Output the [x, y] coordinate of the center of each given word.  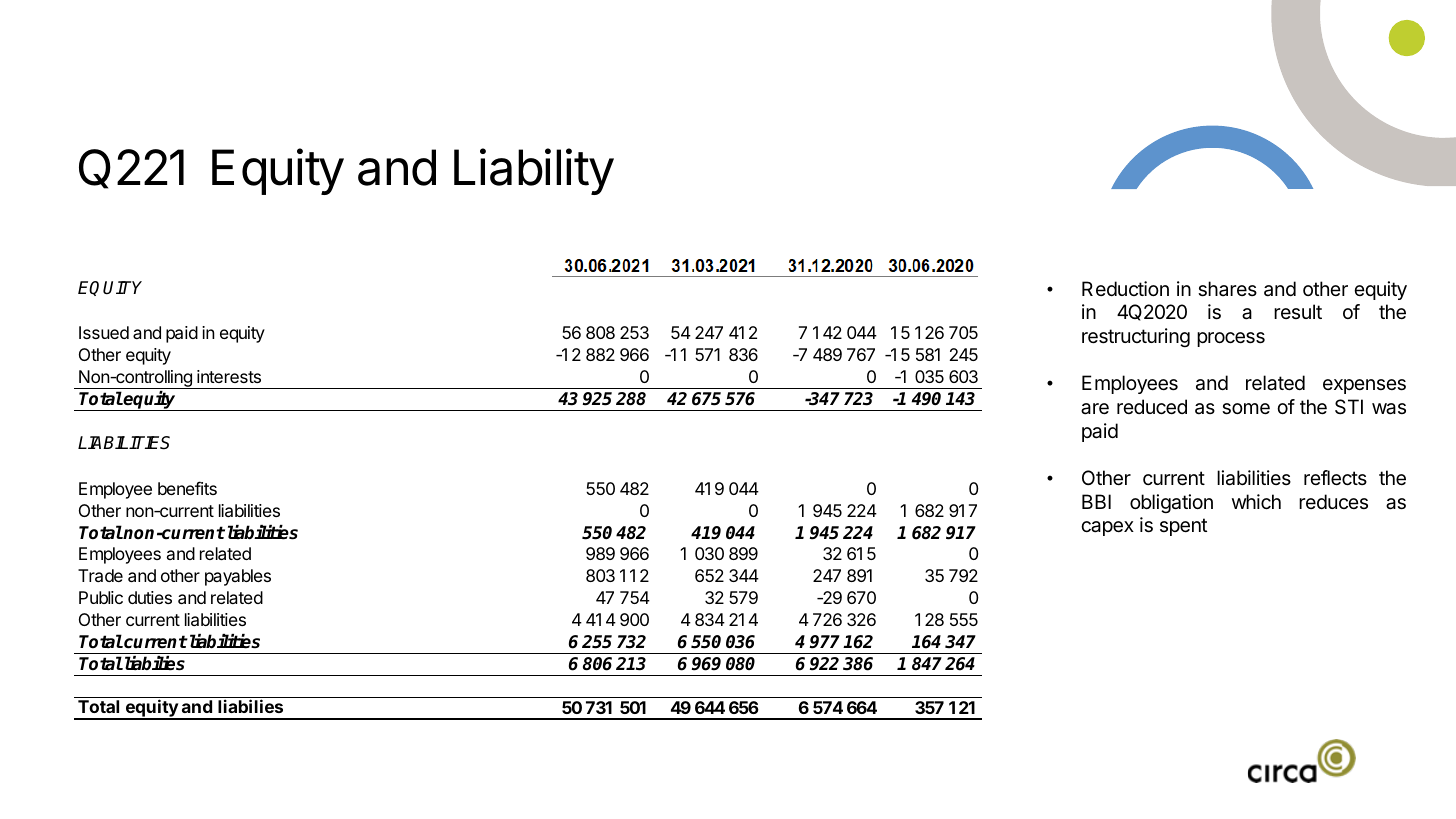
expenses [1364, 386]
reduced [1152, 407]
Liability [534, 171]
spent [1183, 527]
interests [229, 376]
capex [1107, 528]
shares [1227, 289]
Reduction [1125, 288]
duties [150, 597]
